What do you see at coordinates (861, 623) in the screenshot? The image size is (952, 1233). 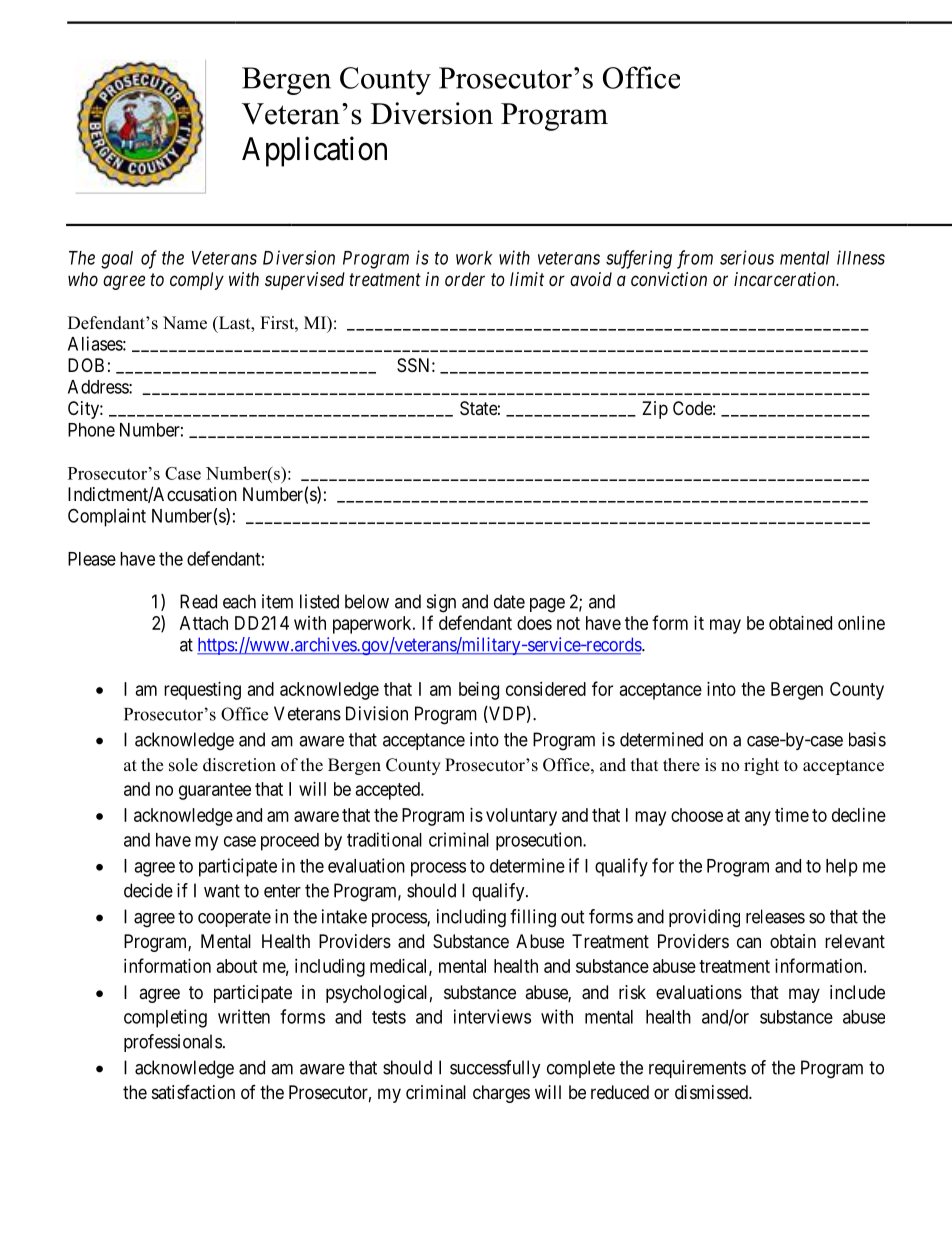 I see `online` at bounding box center [861, 623].
